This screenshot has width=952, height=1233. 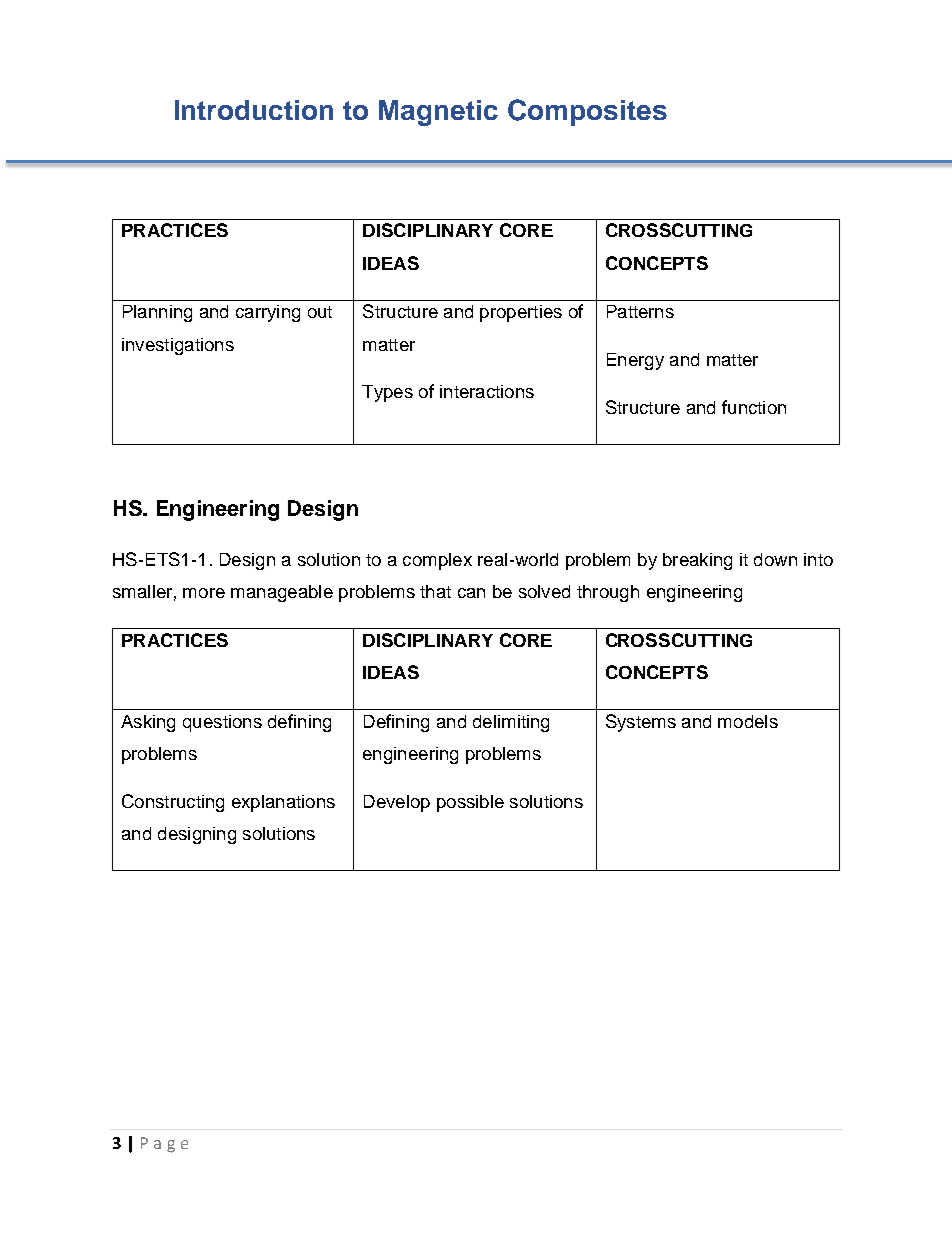 What do you see at coordinates (640, 311) in the screenshot?
I see `Patterns` at bounding box center [640, 311].
